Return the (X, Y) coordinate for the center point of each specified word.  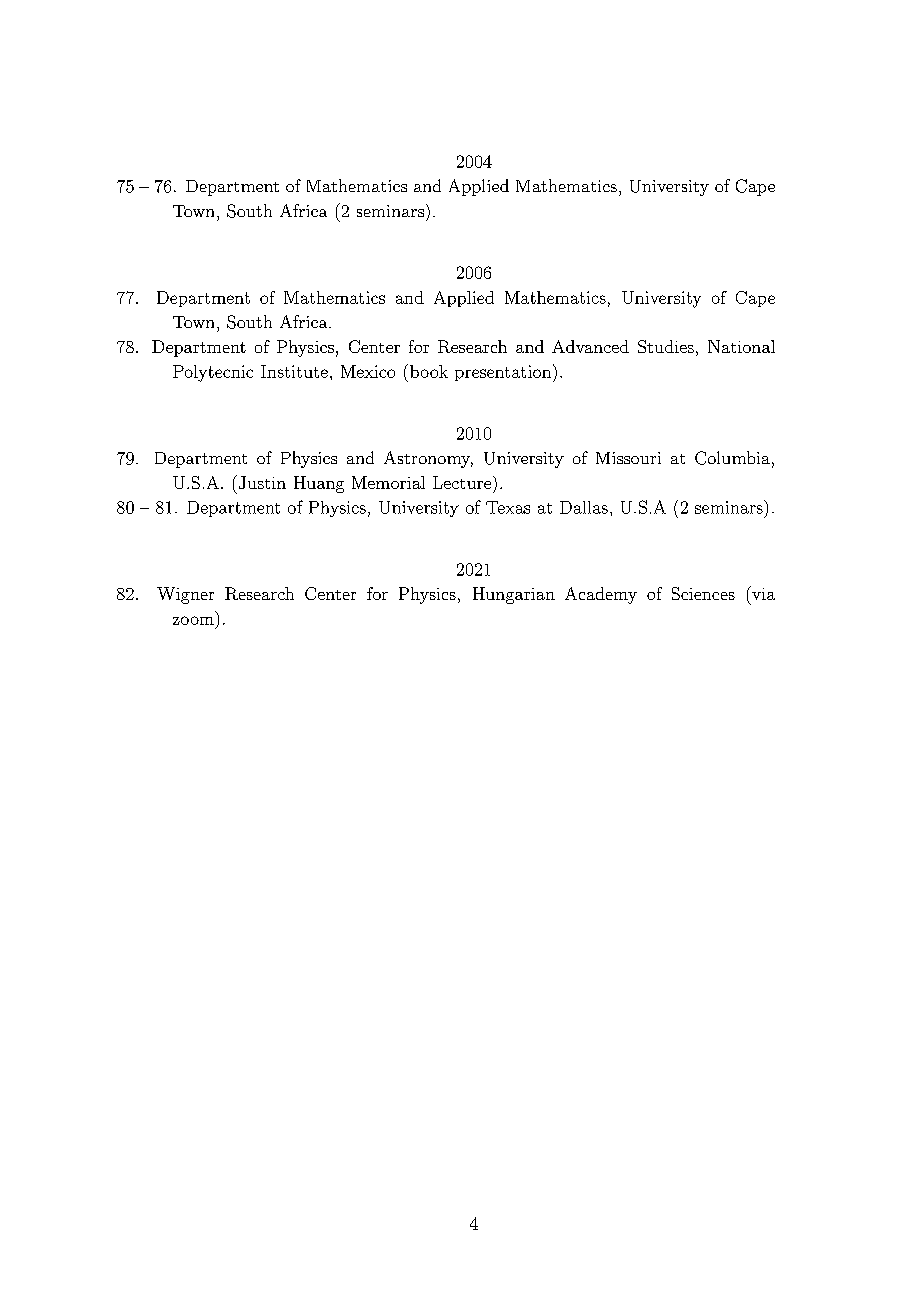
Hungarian (514, 595)
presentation (504, 373)
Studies (666, 346)
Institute (294, 371)
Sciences (703, 593)
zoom (193, 620)
